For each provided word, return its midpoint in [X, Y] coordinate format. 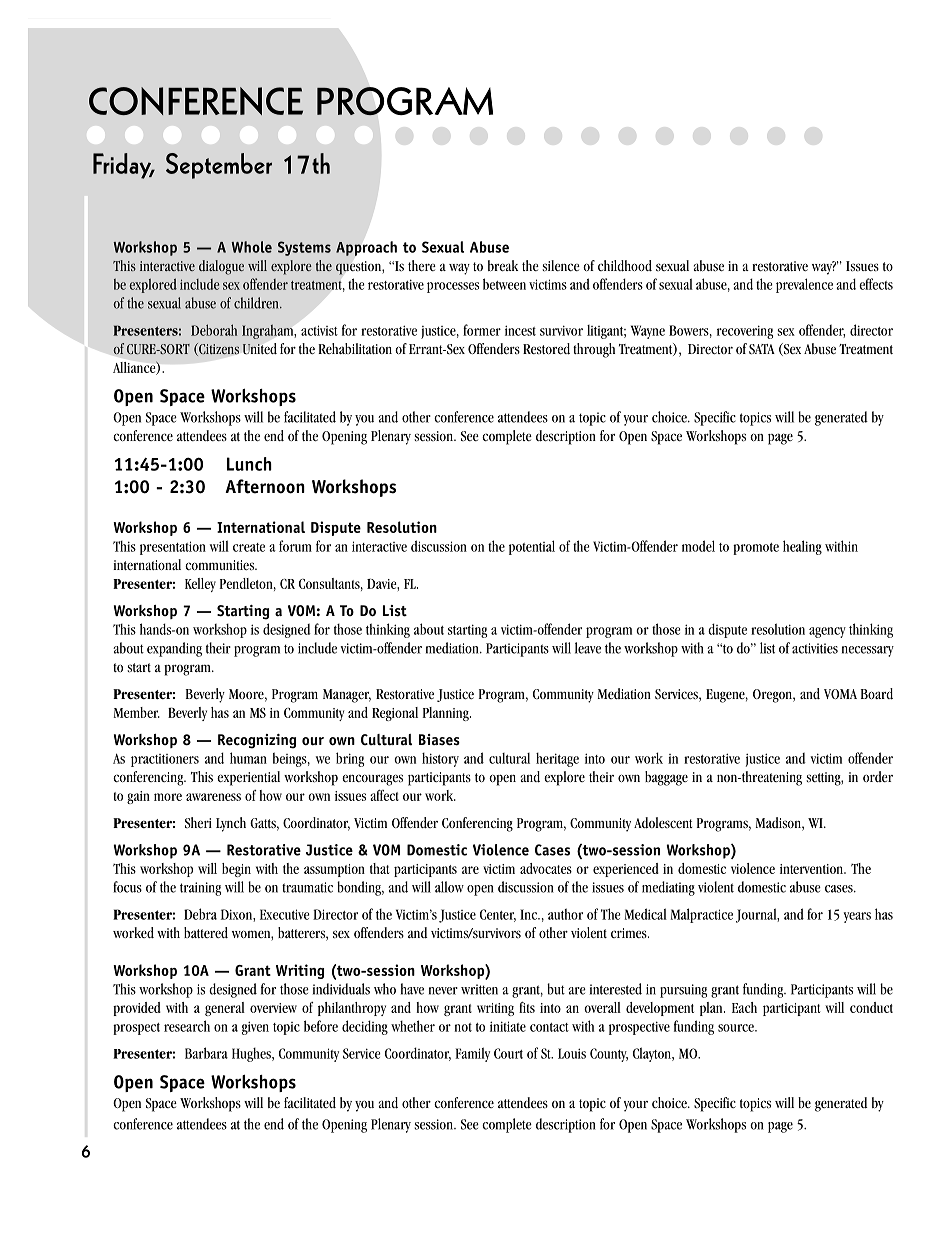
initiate [508, 1026]
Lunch [249, 464]
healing [802, 547]
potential [532, 547]
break [503, 266]
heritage [557, 759]
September [219, 166]
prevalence [804, 285]
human [248, 758]
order [878, 776]
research [187, 1026]
